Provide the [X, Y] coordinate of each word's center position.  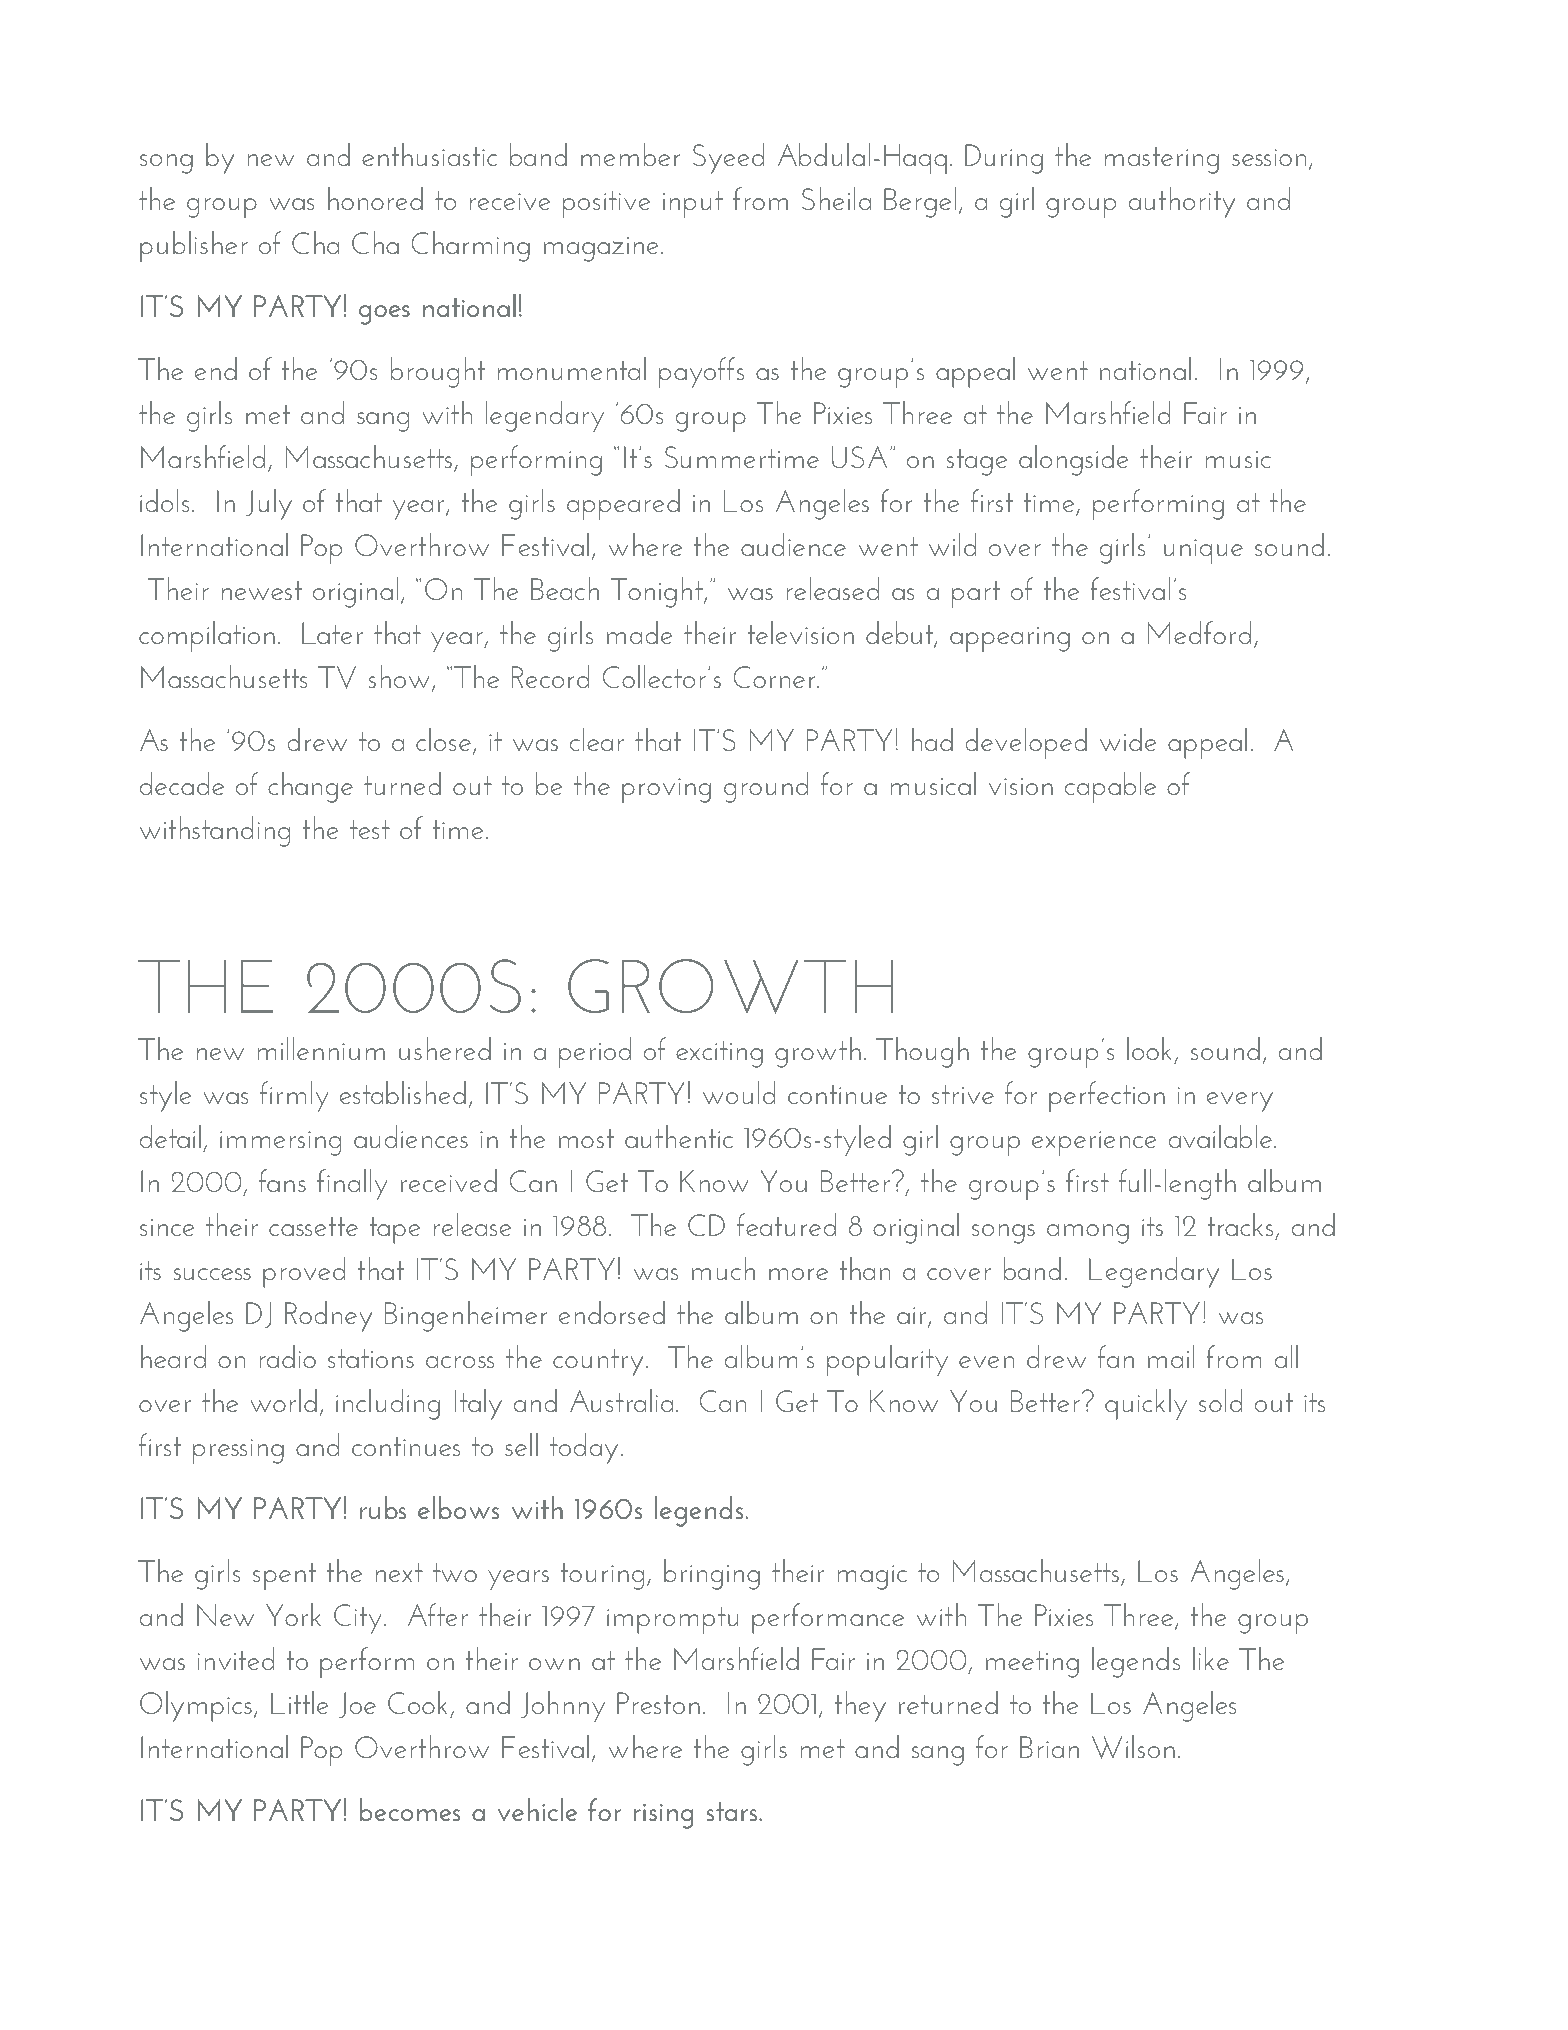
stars [733, 1811]
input [693, 204]
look [1149, 1048]
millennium [321, 1048]
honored [375, 198]
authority [1182, 202]
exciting [719, 1054]
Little [299, 1702]
